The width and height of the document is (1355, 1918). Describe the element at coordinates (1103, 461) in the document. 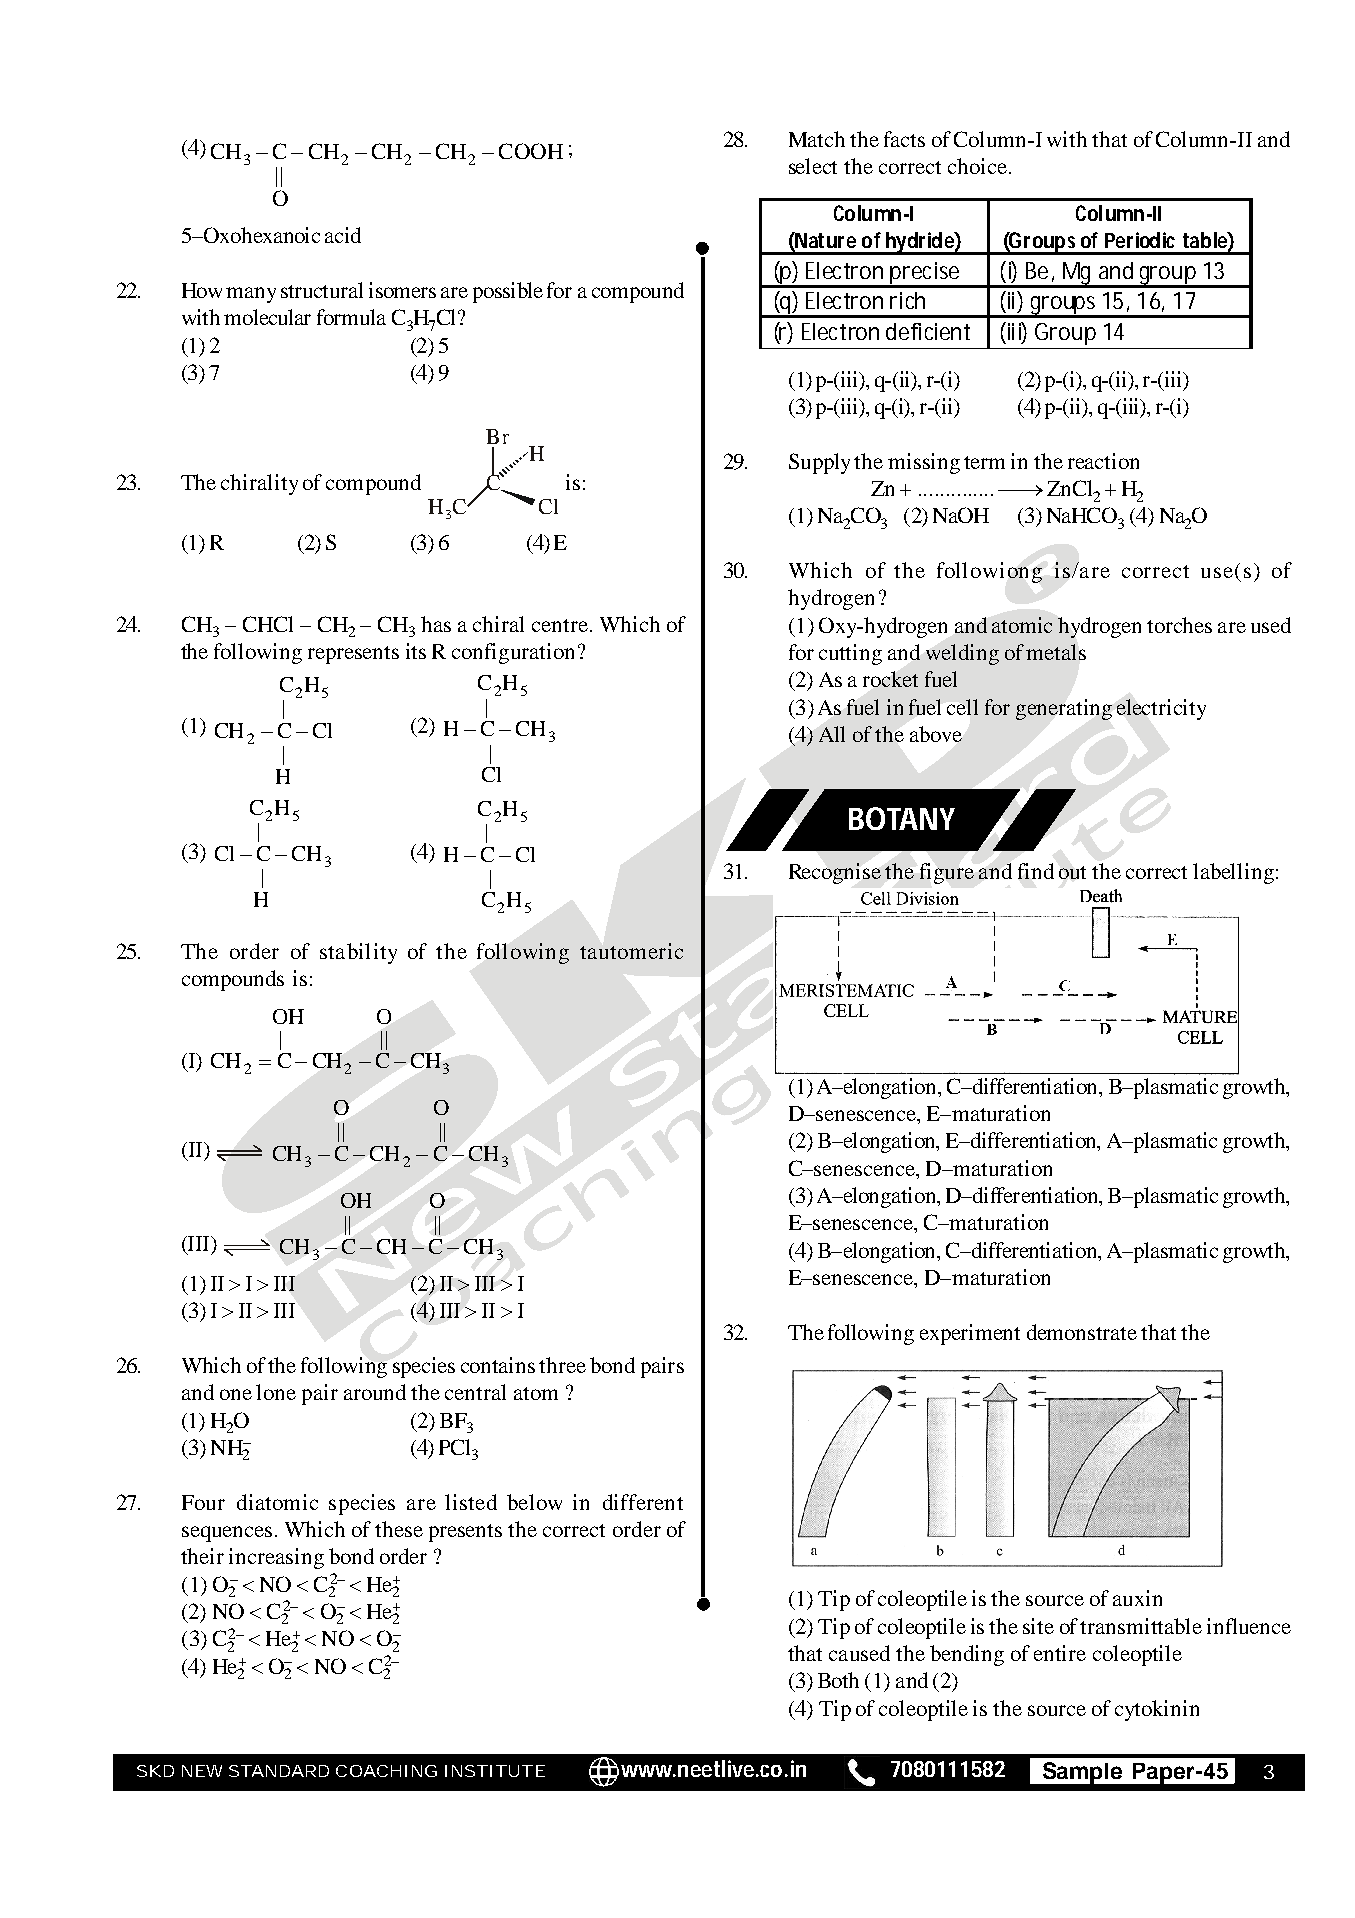

I see `reaction` at that location.
